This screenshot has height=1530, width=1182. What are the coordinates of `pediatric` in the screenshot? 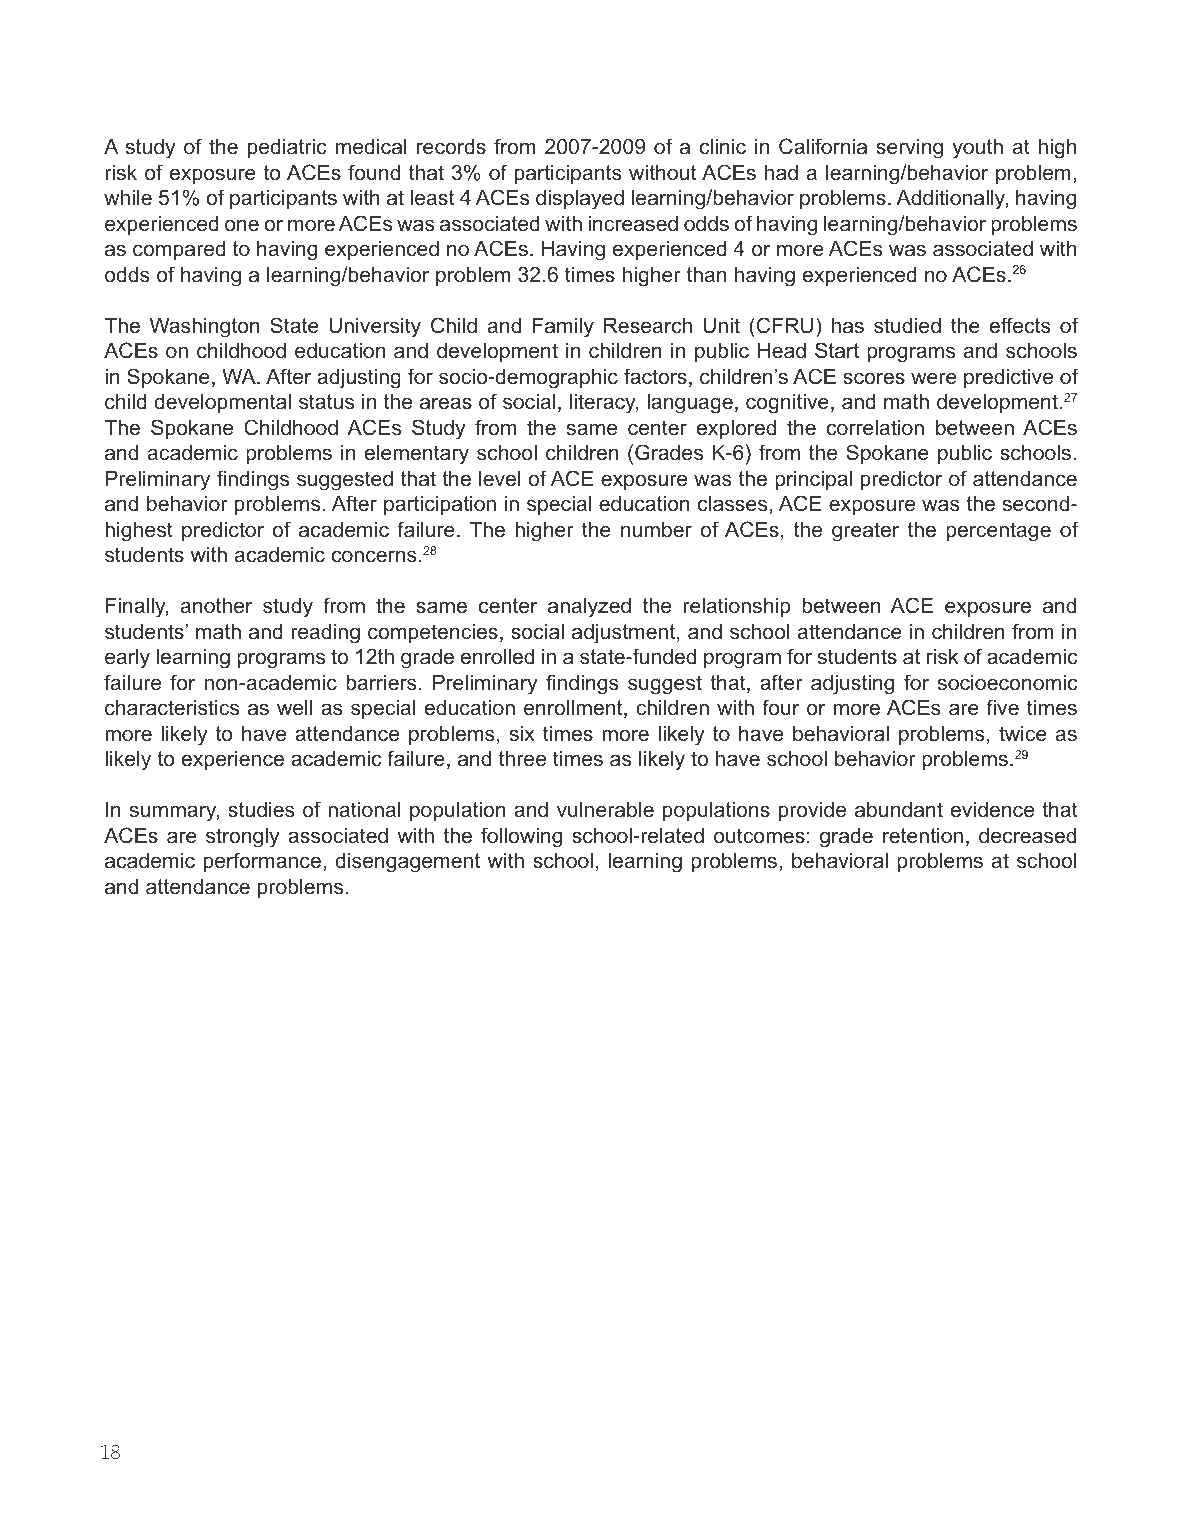 It's located at (287, 149).
